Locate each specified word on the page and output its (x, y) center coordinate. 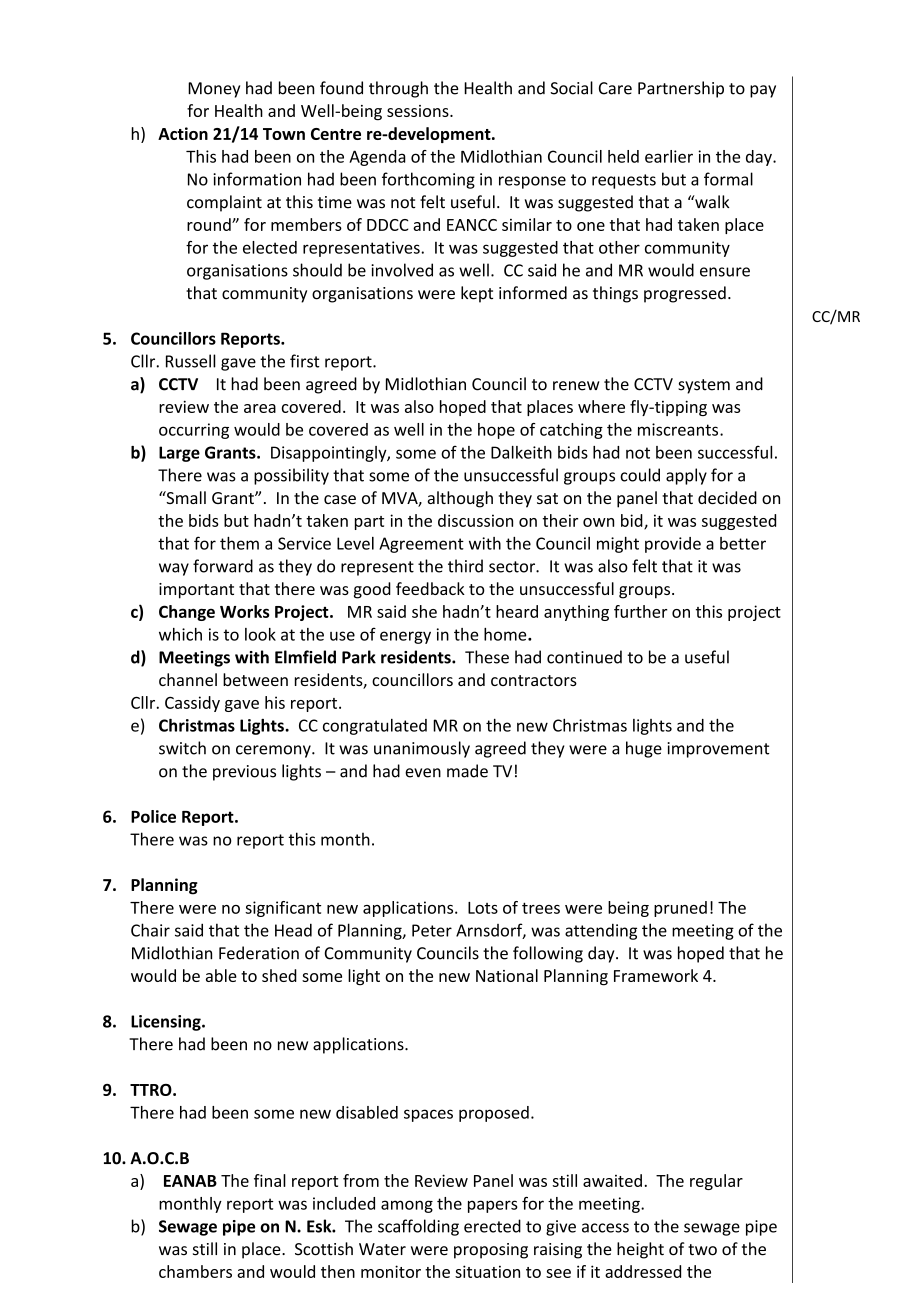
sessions (419, 111)
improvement (718, 750)
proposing (491, 1251)
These (487, 657)
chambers (195, 1271)
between (255, 679)
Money (214, 90)
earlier (669, 156)
